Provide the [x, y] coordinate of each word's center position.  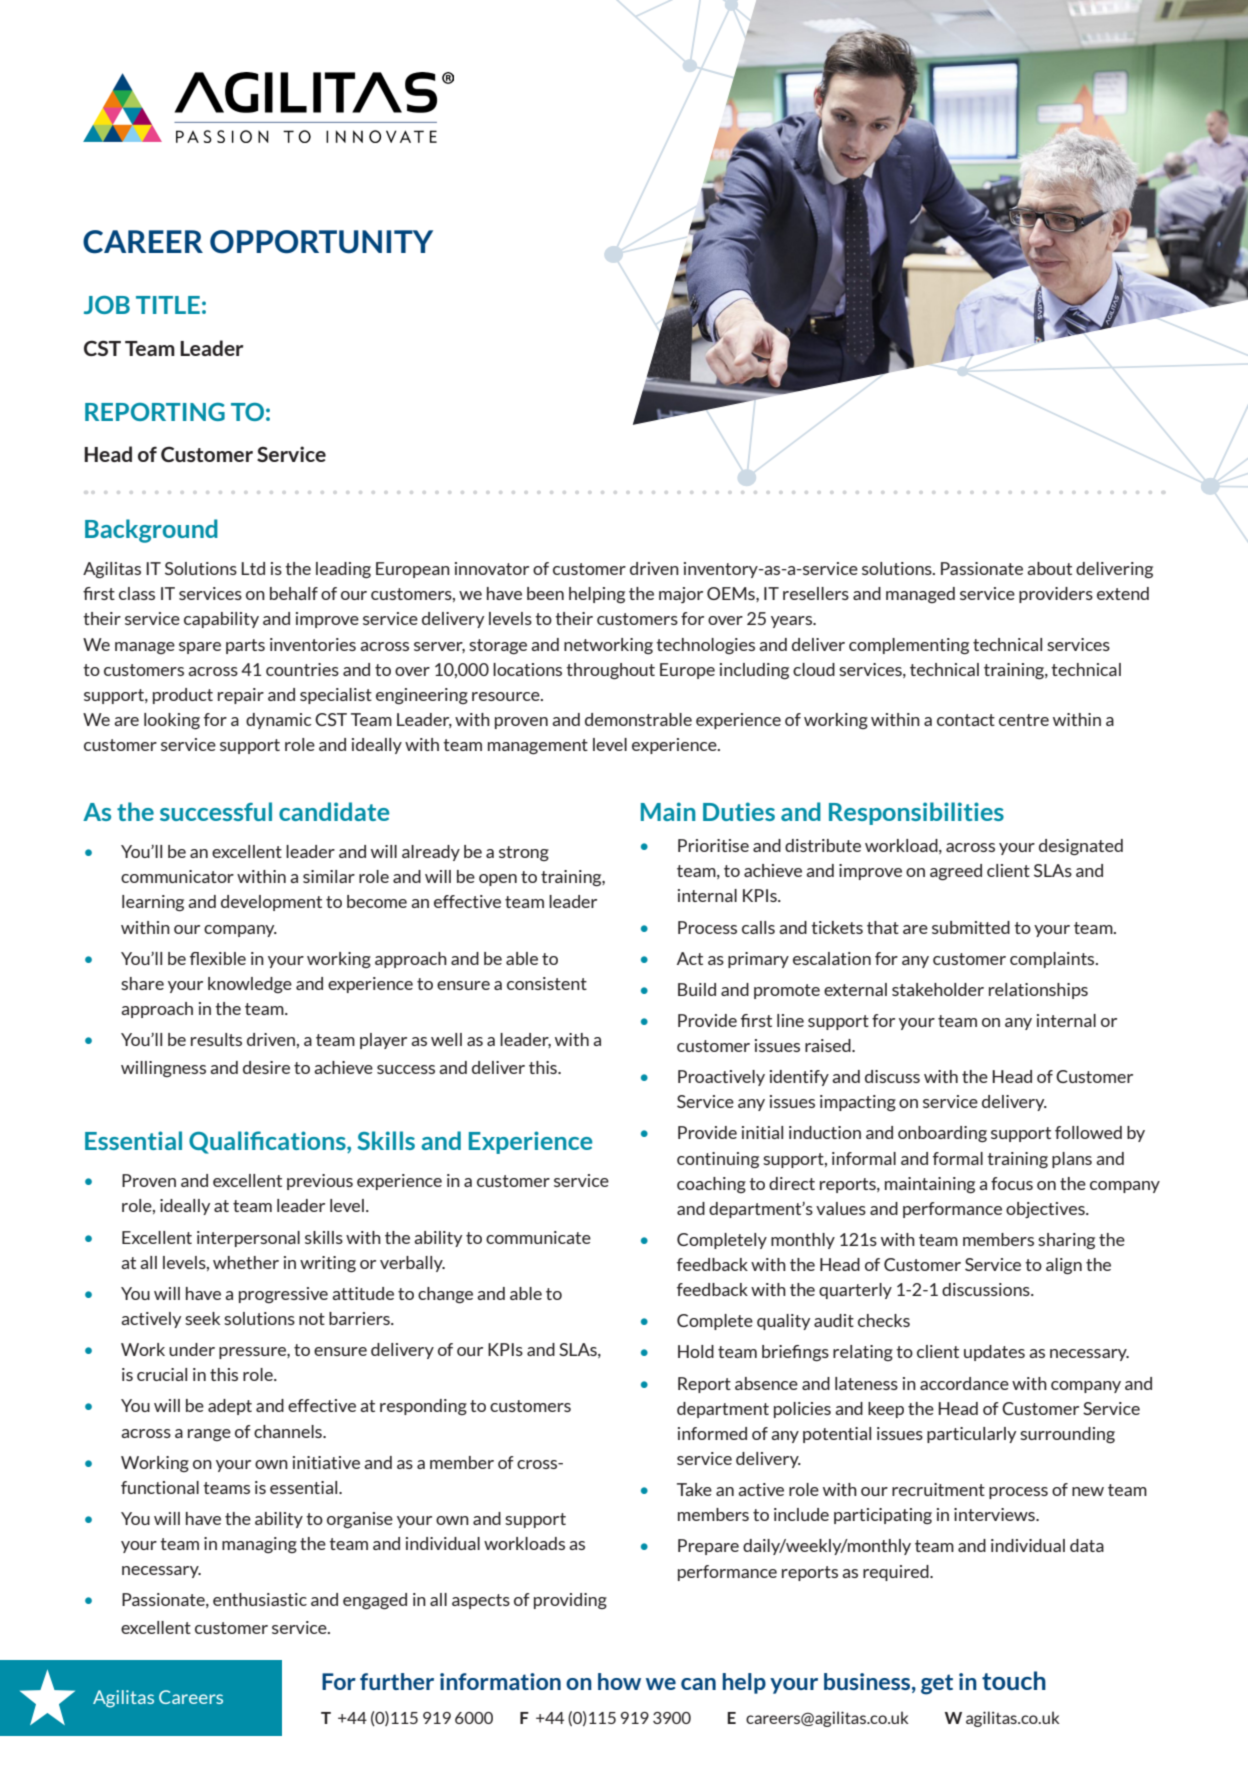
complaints [1053, 960]
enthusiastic [260, 1599]
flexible [218, 958]
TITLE [168, 305]
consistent [547, 983]
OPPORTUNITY [321, 242]
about [1049, 568]
